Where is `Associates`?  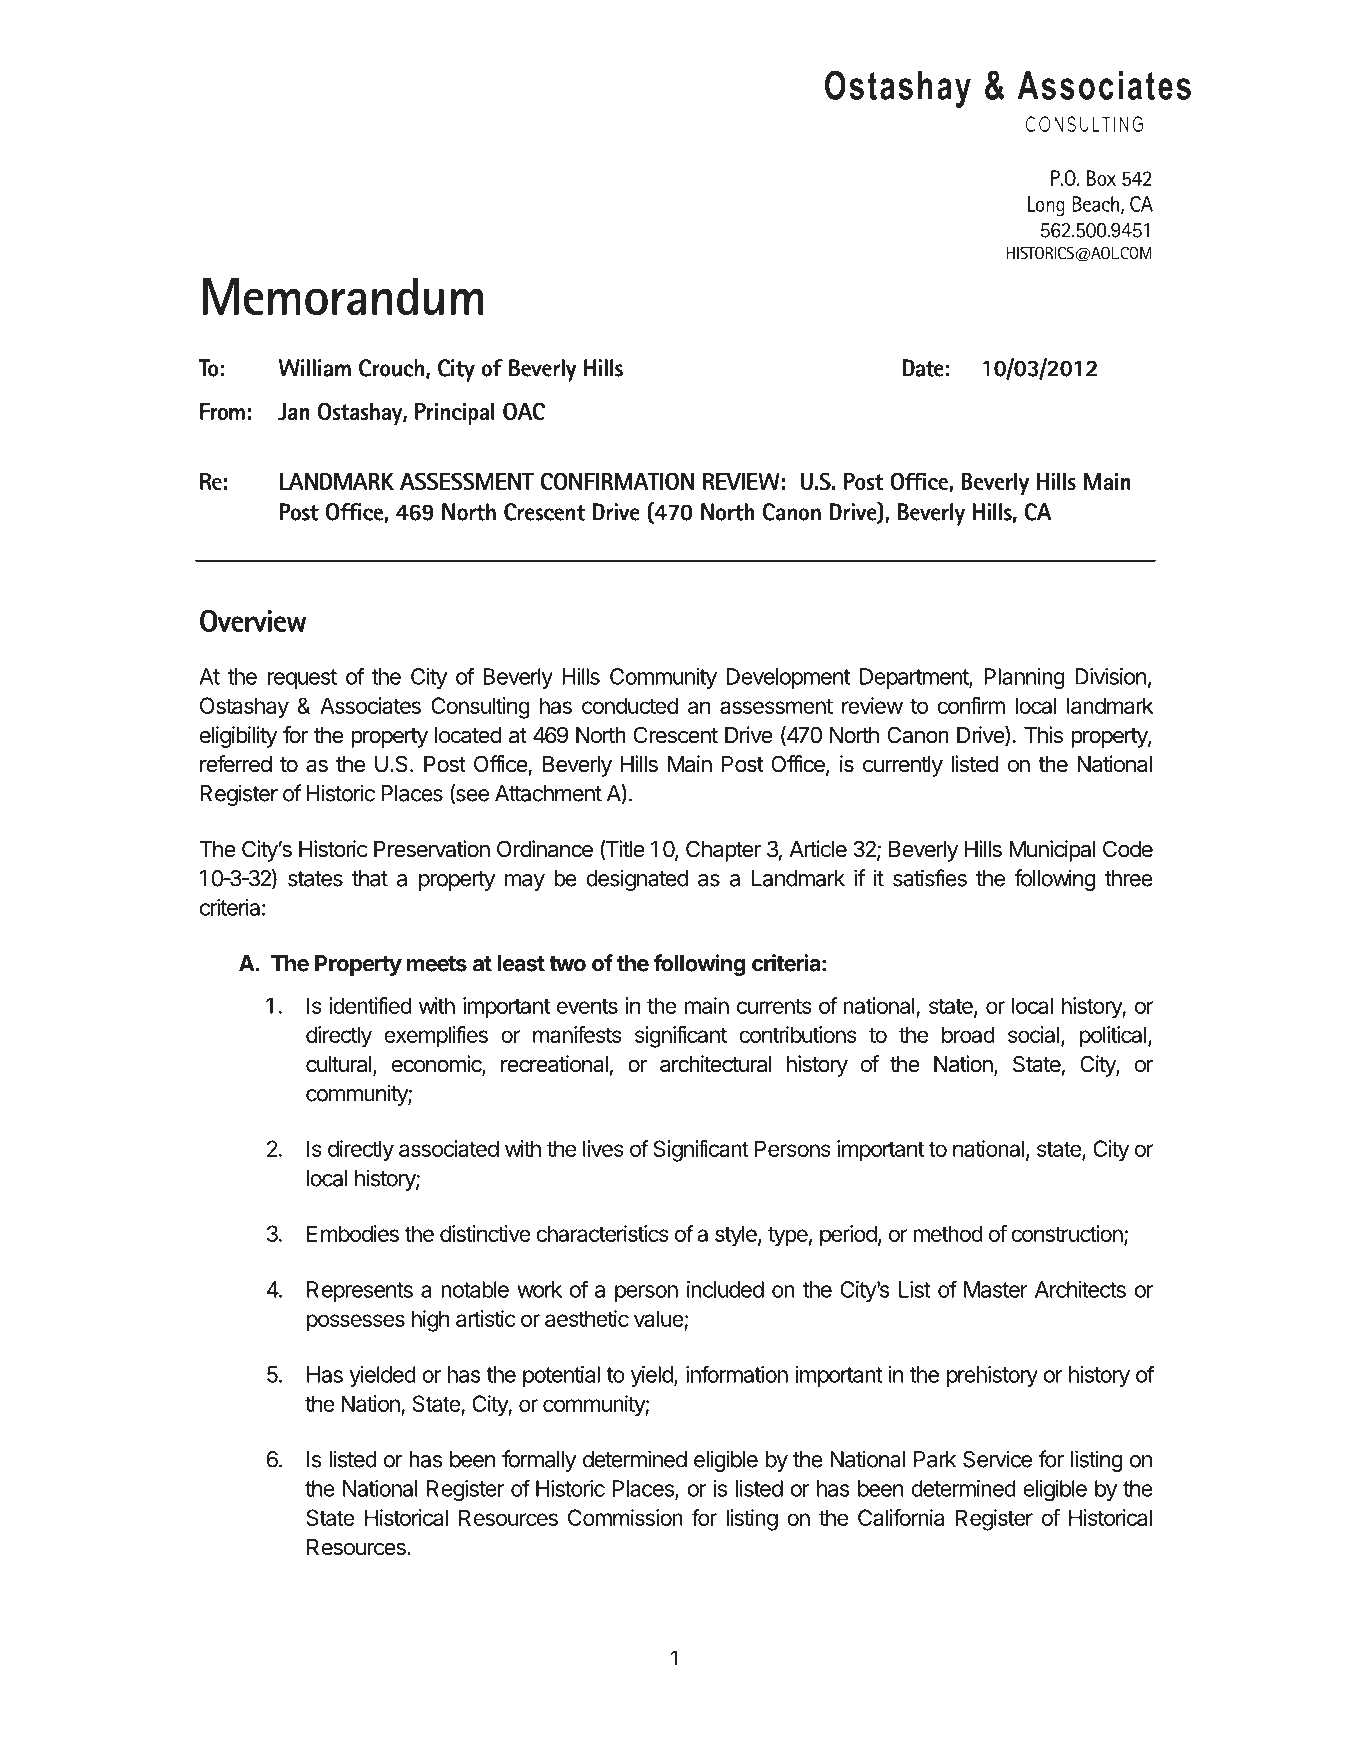 Associates is located at coordinates (370, 705).
